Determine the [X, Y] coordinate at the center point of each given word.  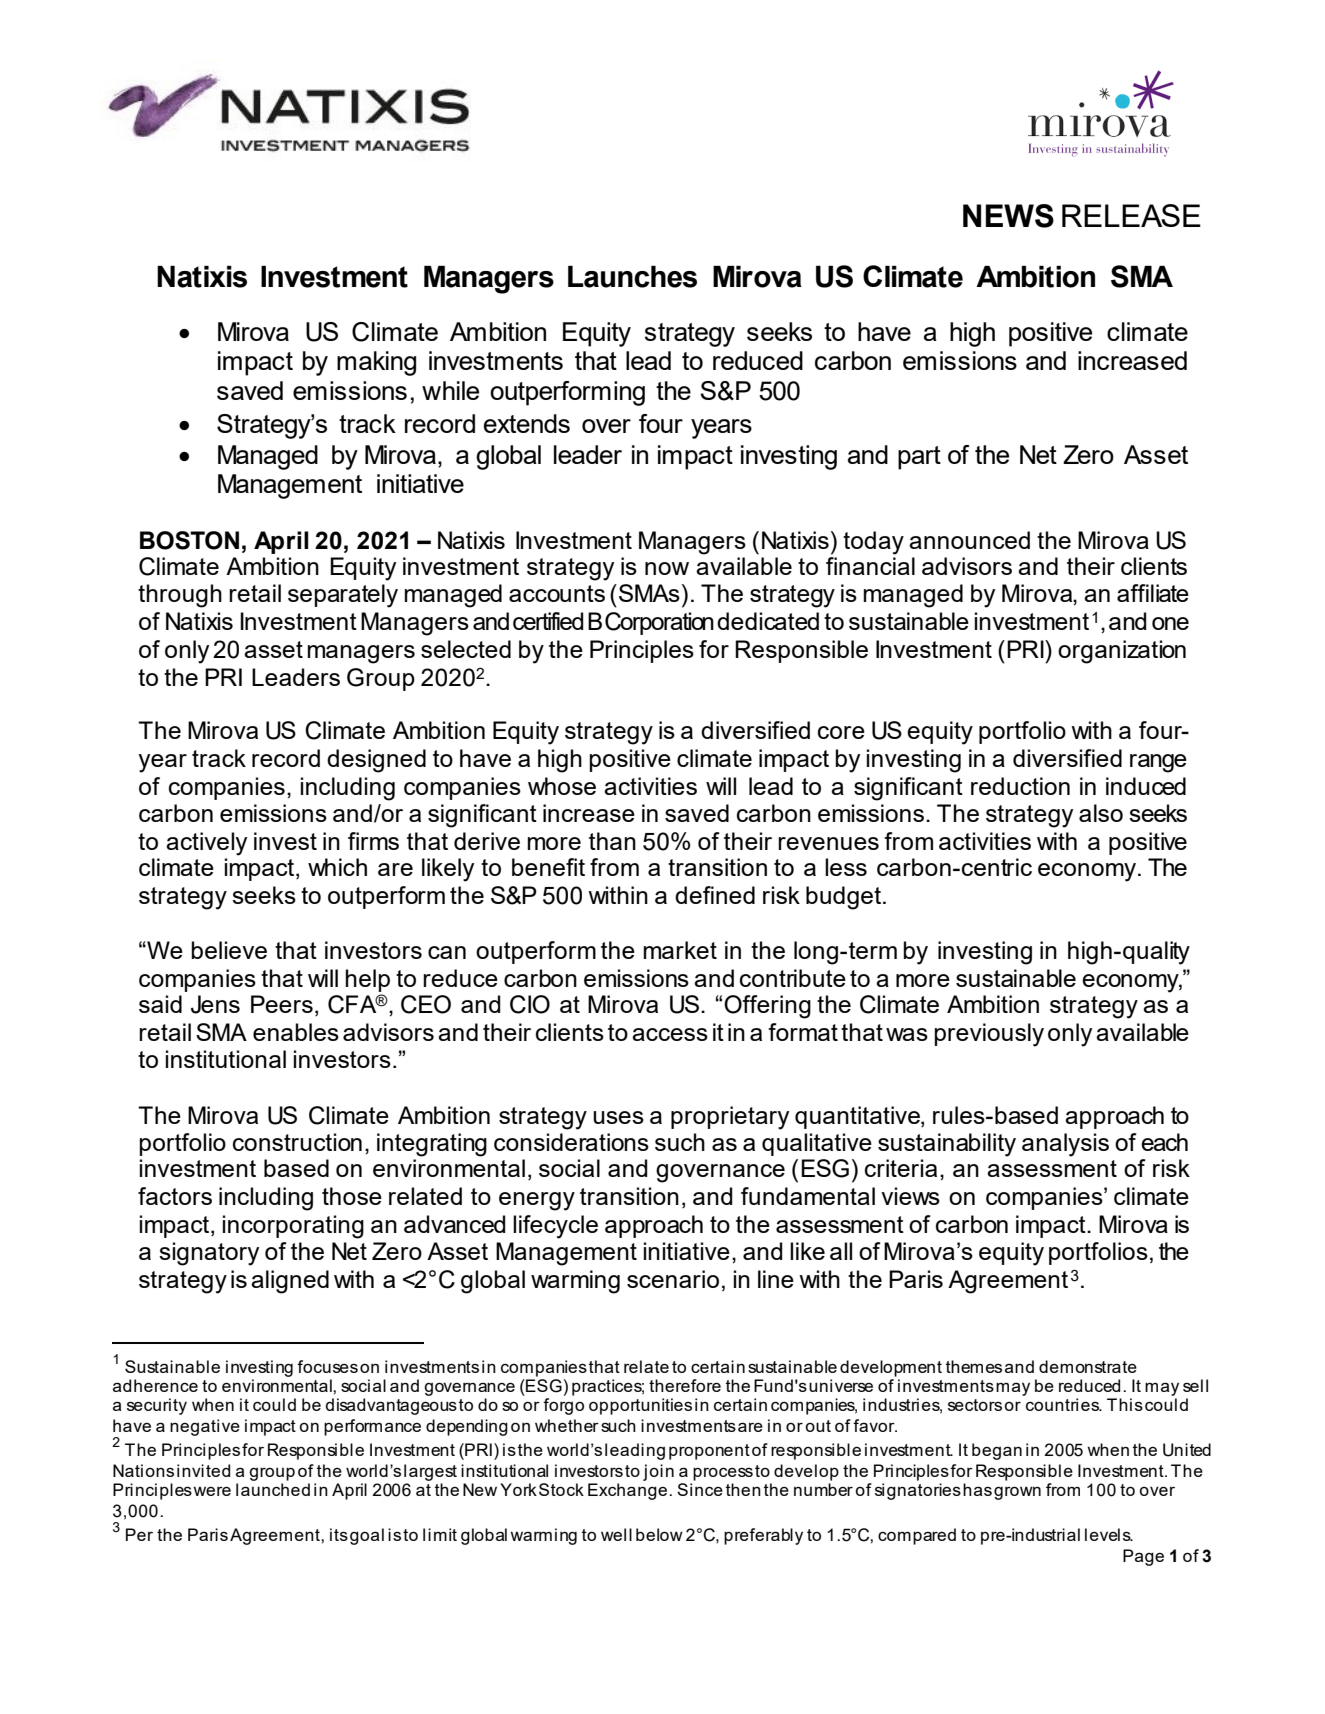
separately [343, 596]
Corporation [659, 623]
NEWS [1008, 216]
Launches [632, 277]
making [376, 363]
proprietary [730, 1118]
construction [297, 1142]
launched [273, 1489]
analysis [1065, 1145]
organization [1122, 652]
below [659, 1534]
